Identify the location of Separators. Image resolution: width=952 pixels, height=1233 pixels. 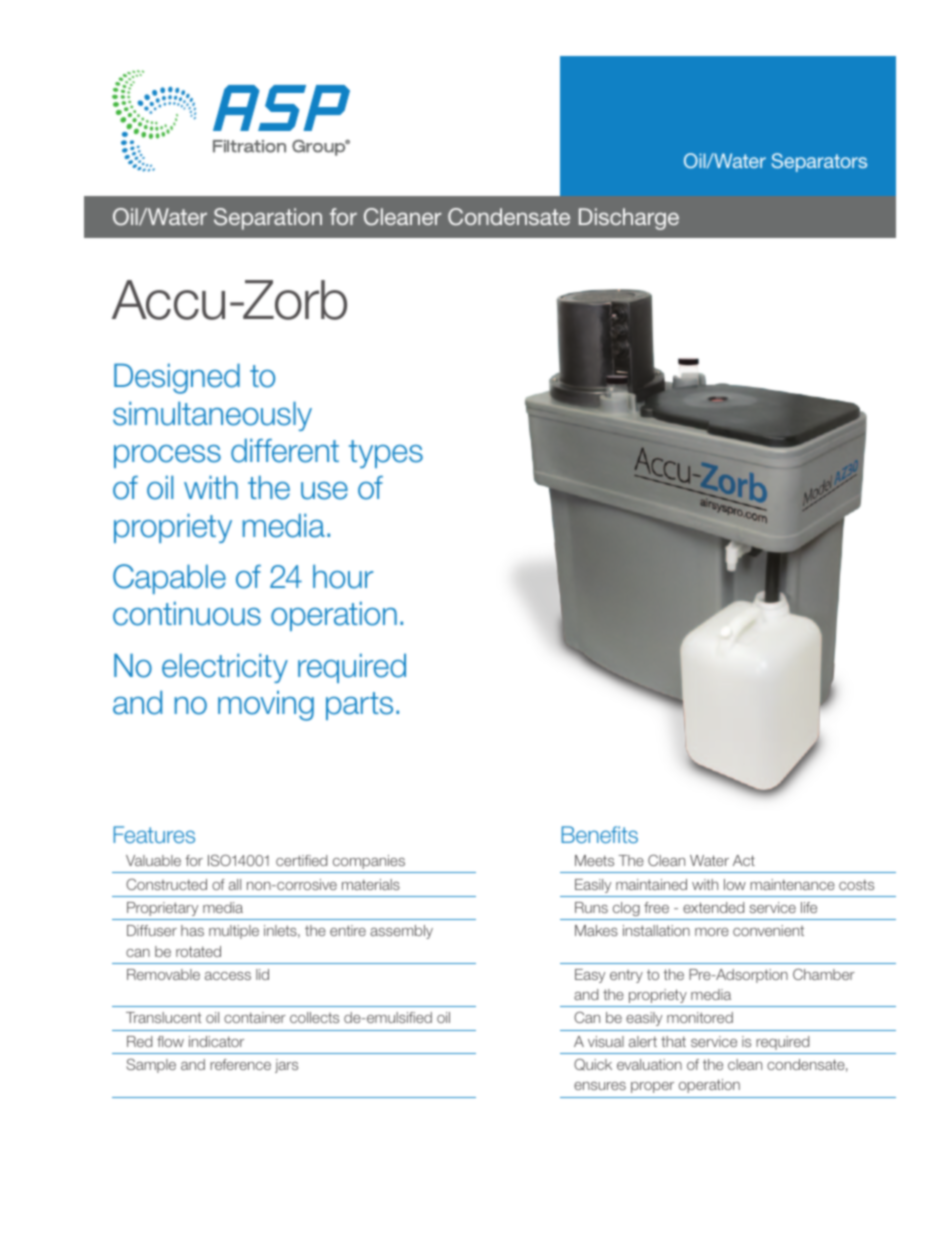
(819, 162).
